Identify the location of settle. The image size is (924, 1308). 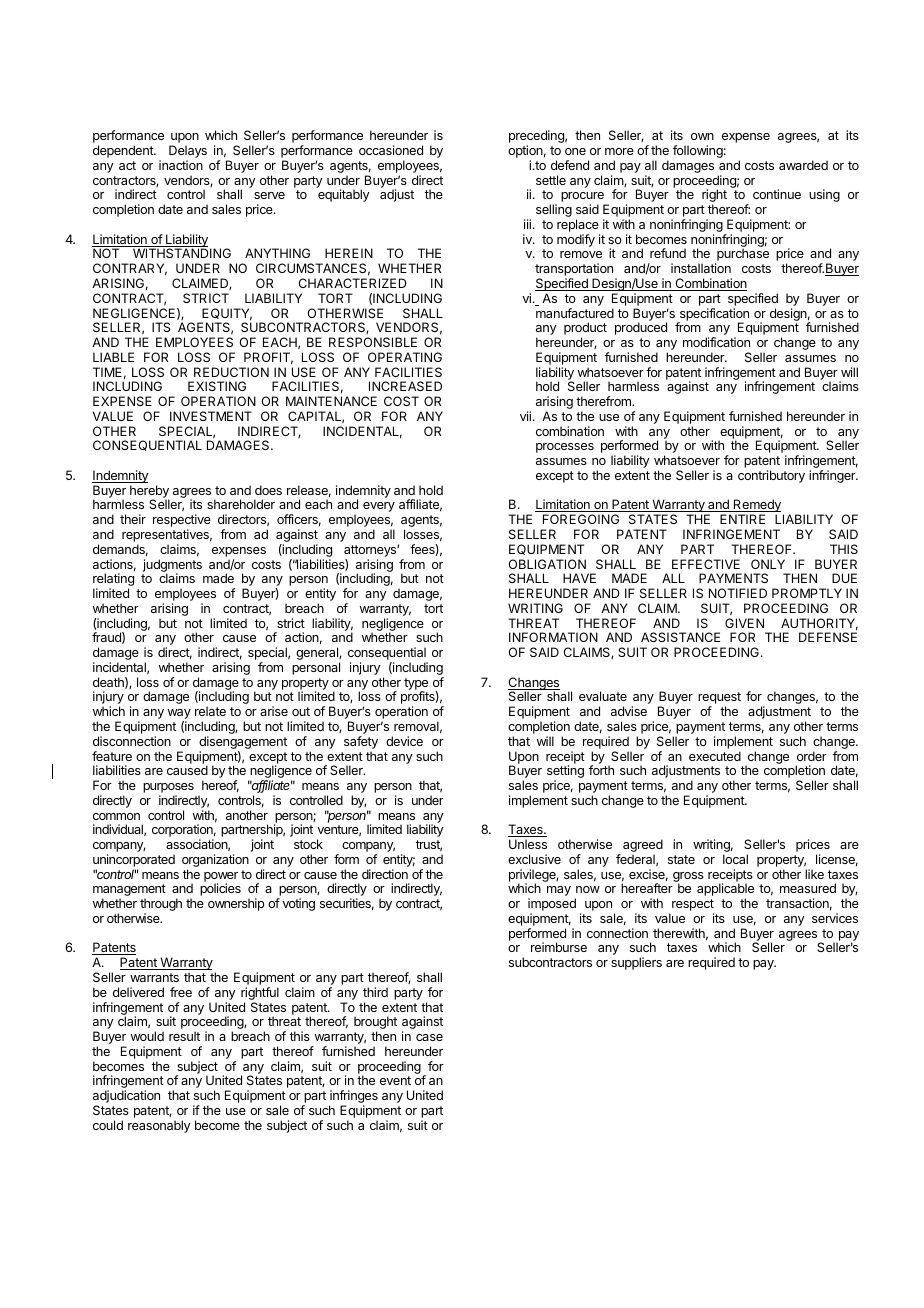
(551, 180).
